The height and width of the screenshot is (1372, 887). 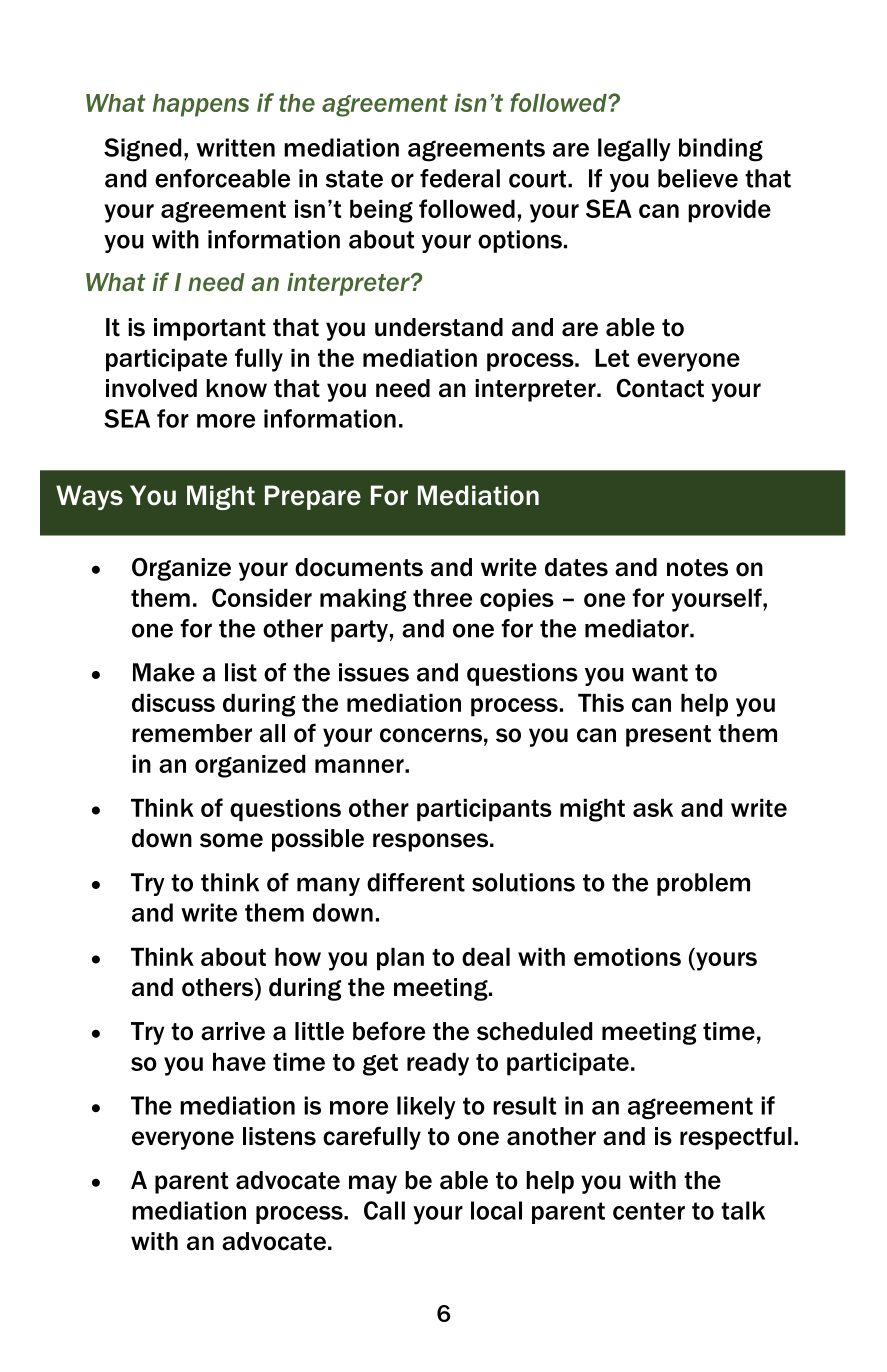 What do you see at coordinates (442, 598) in the screenshot?
I see `three` at bounding box center [442, 598].
